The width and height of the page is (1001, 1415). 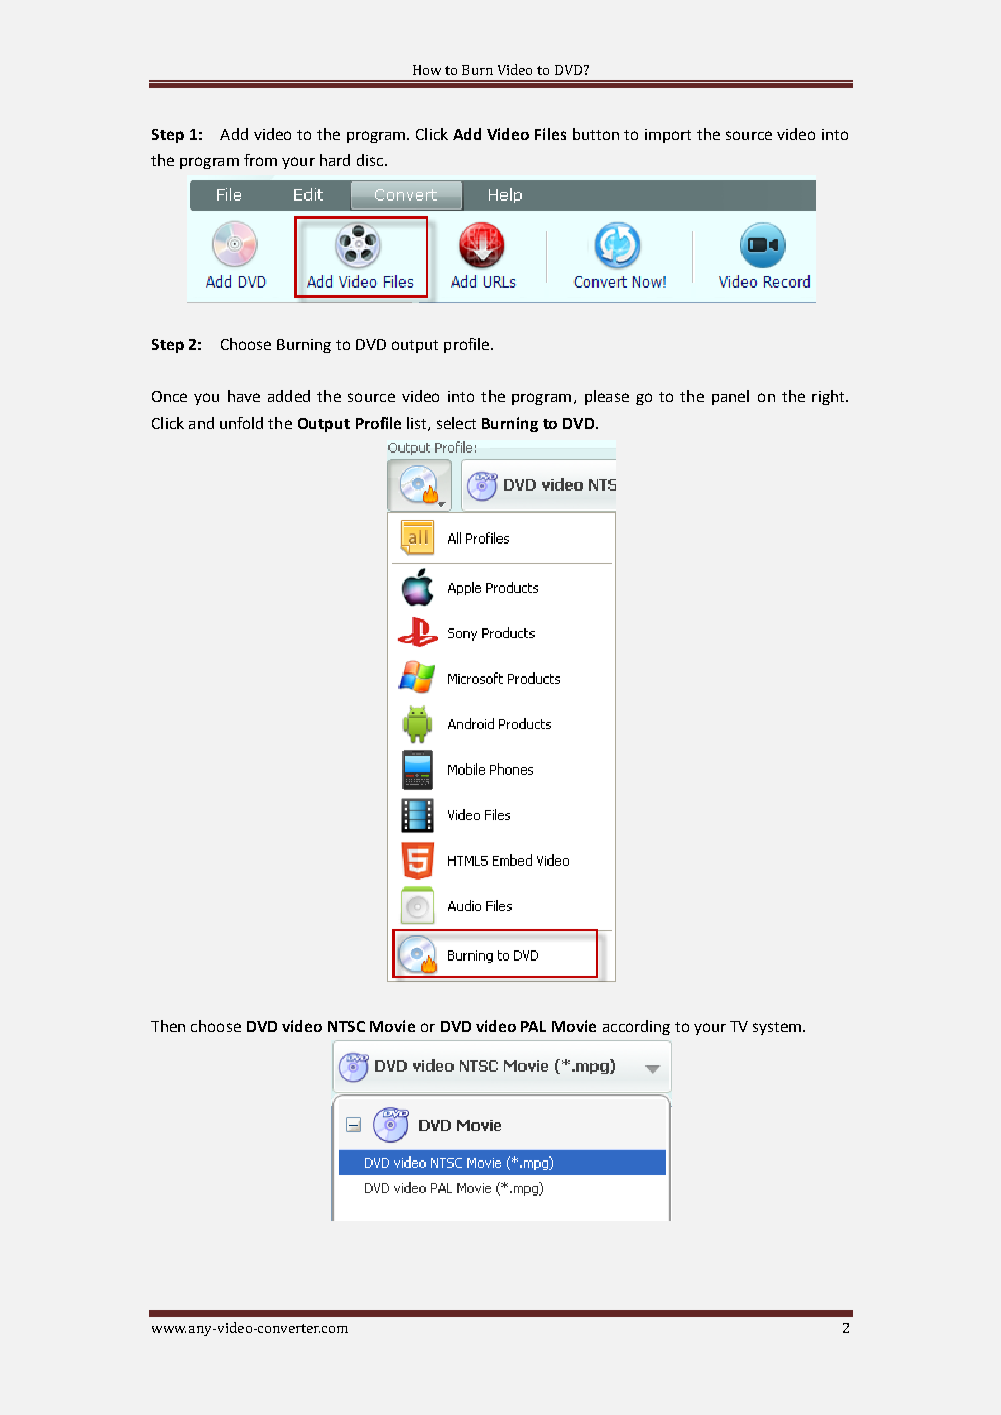 I want to click on right, so click(x=829, y=397).
